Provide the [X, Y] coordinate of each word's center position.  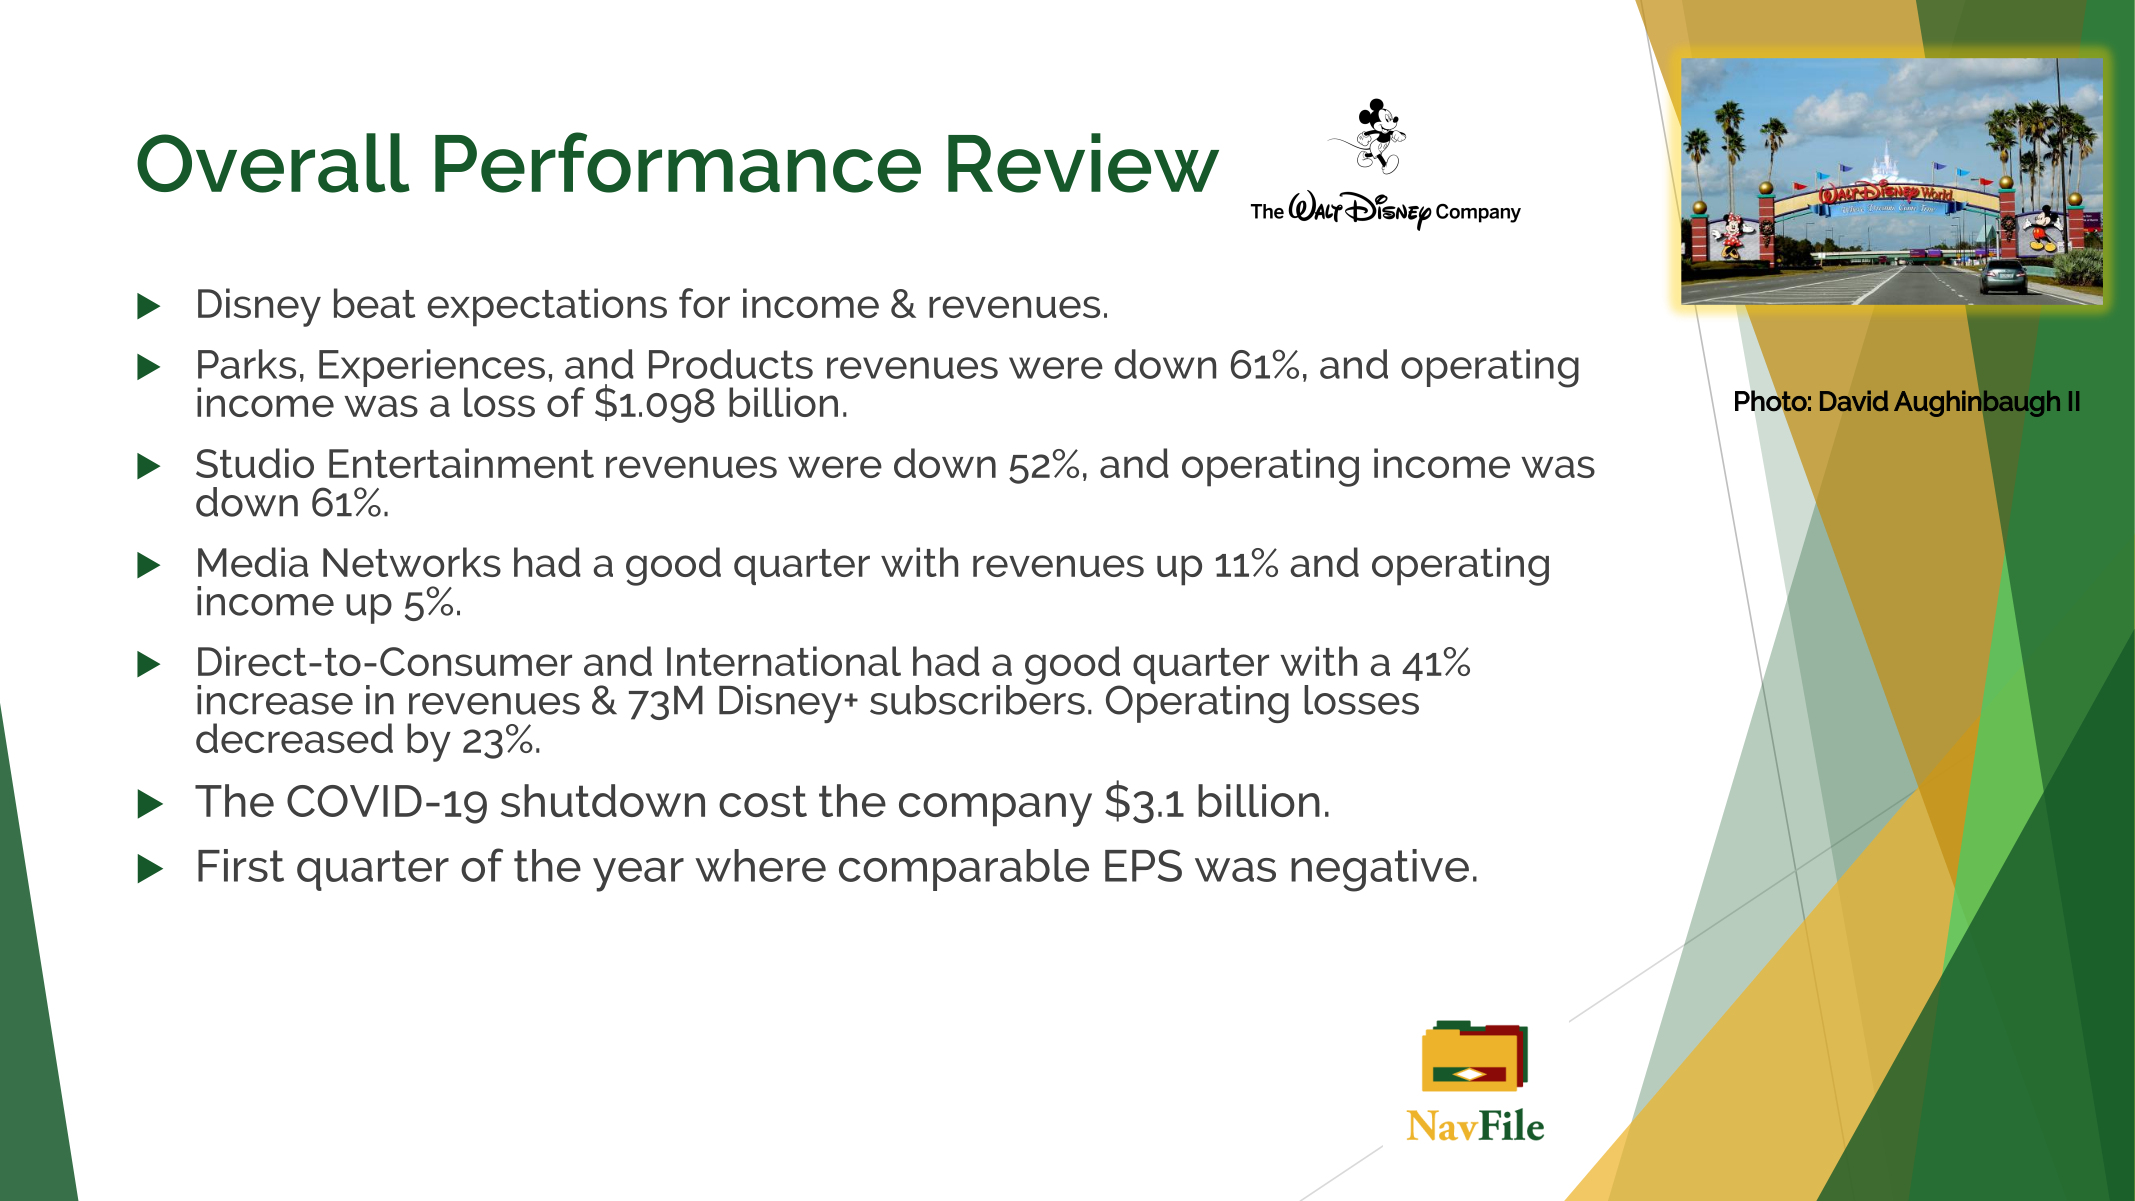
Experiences [432, 369]
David [1854, 400]
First [241, 865]
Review [1083, 163]
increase [275, 700]
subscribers [977, 698]
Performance [678, 162]
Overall [273, 163]
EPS [1143, 865]
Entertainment [461, 463]
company [995, 810]
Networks [412, 562]
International [784, 661]
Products [731, 364]
